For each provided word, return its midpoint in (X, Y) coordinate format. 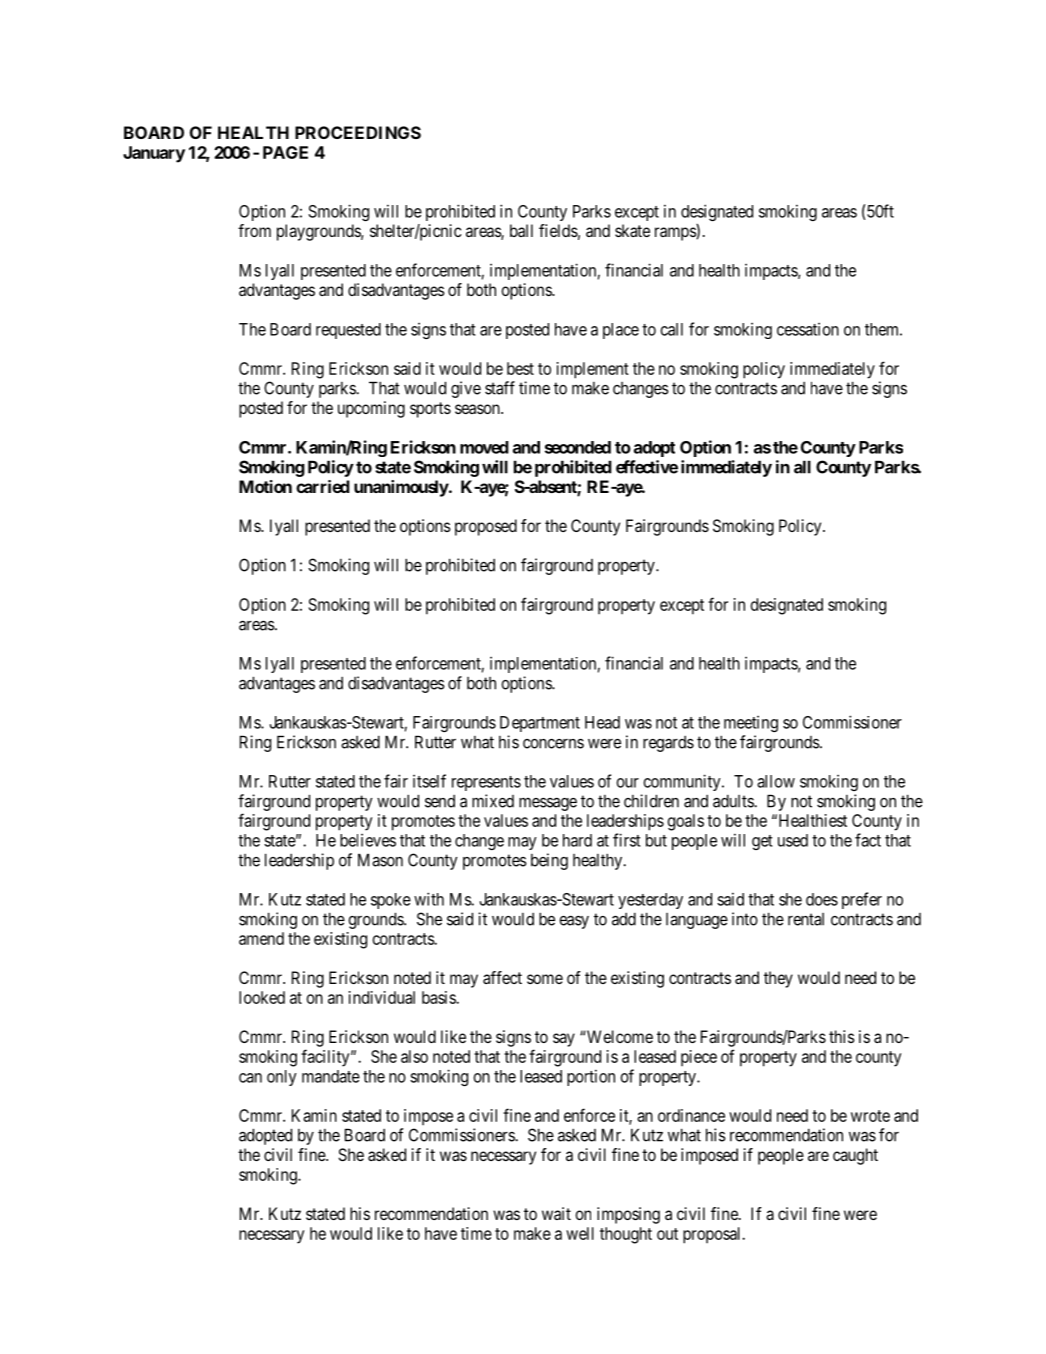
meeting (751, 724)
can (250, 1078)
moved (484, 447)
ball (521, 230)
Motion (265, 486)
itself (429, 781)
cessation (808, 329)
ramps (676, 234)
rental (806, 919)
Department (540, 724)
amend (261, 938)
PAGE (285, 152)
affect (502, 977)
